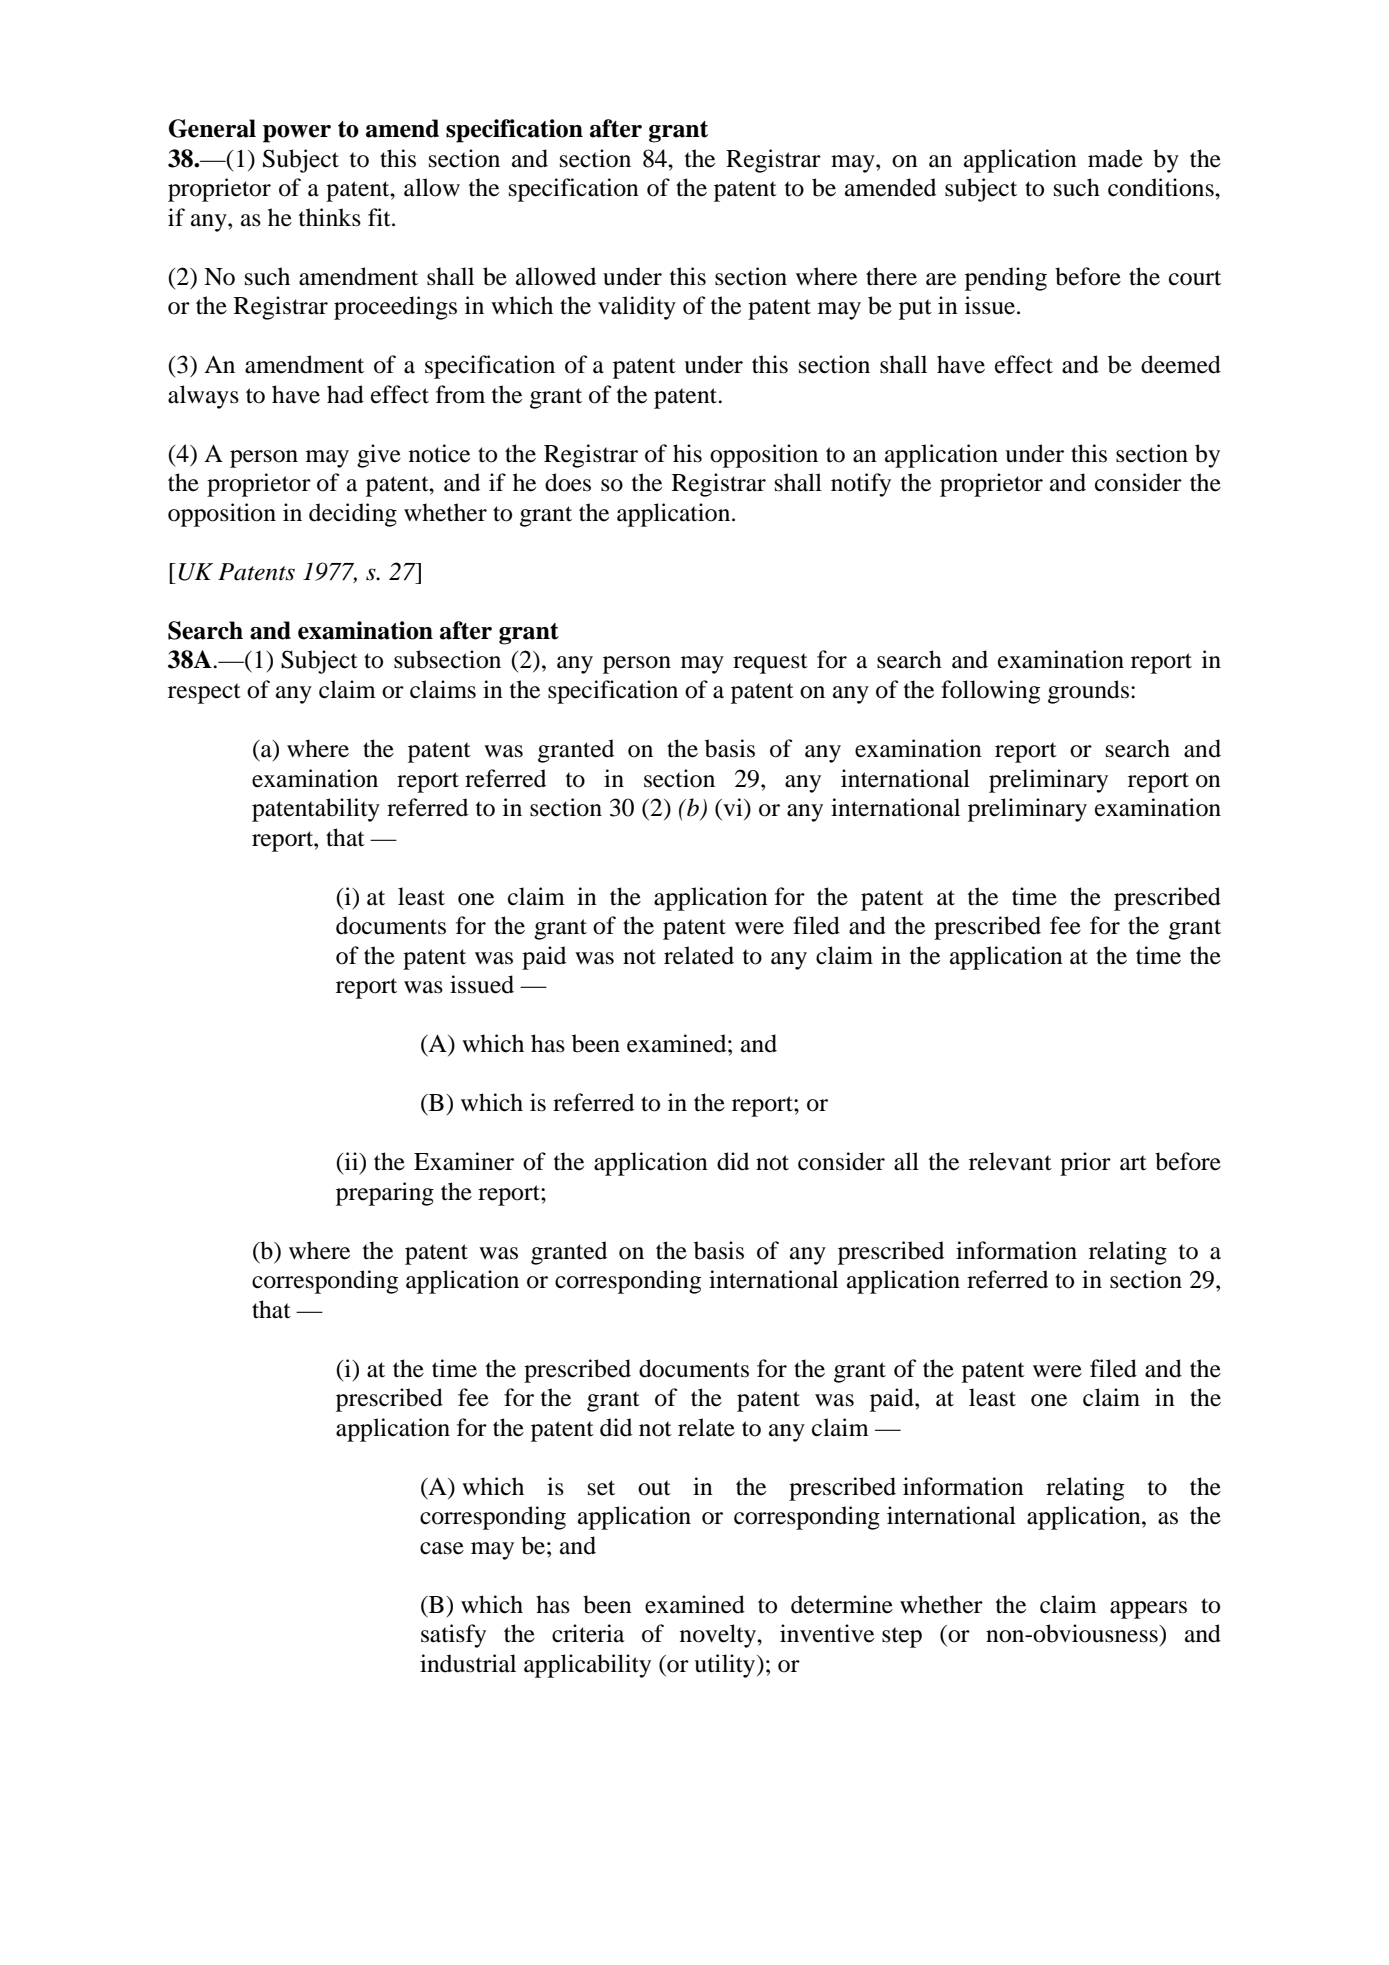 The height and width of the screenshot is (1965, 1389). Describe the element at coordinates (1115, 158) in the screenshot. I see `made` at that location.
